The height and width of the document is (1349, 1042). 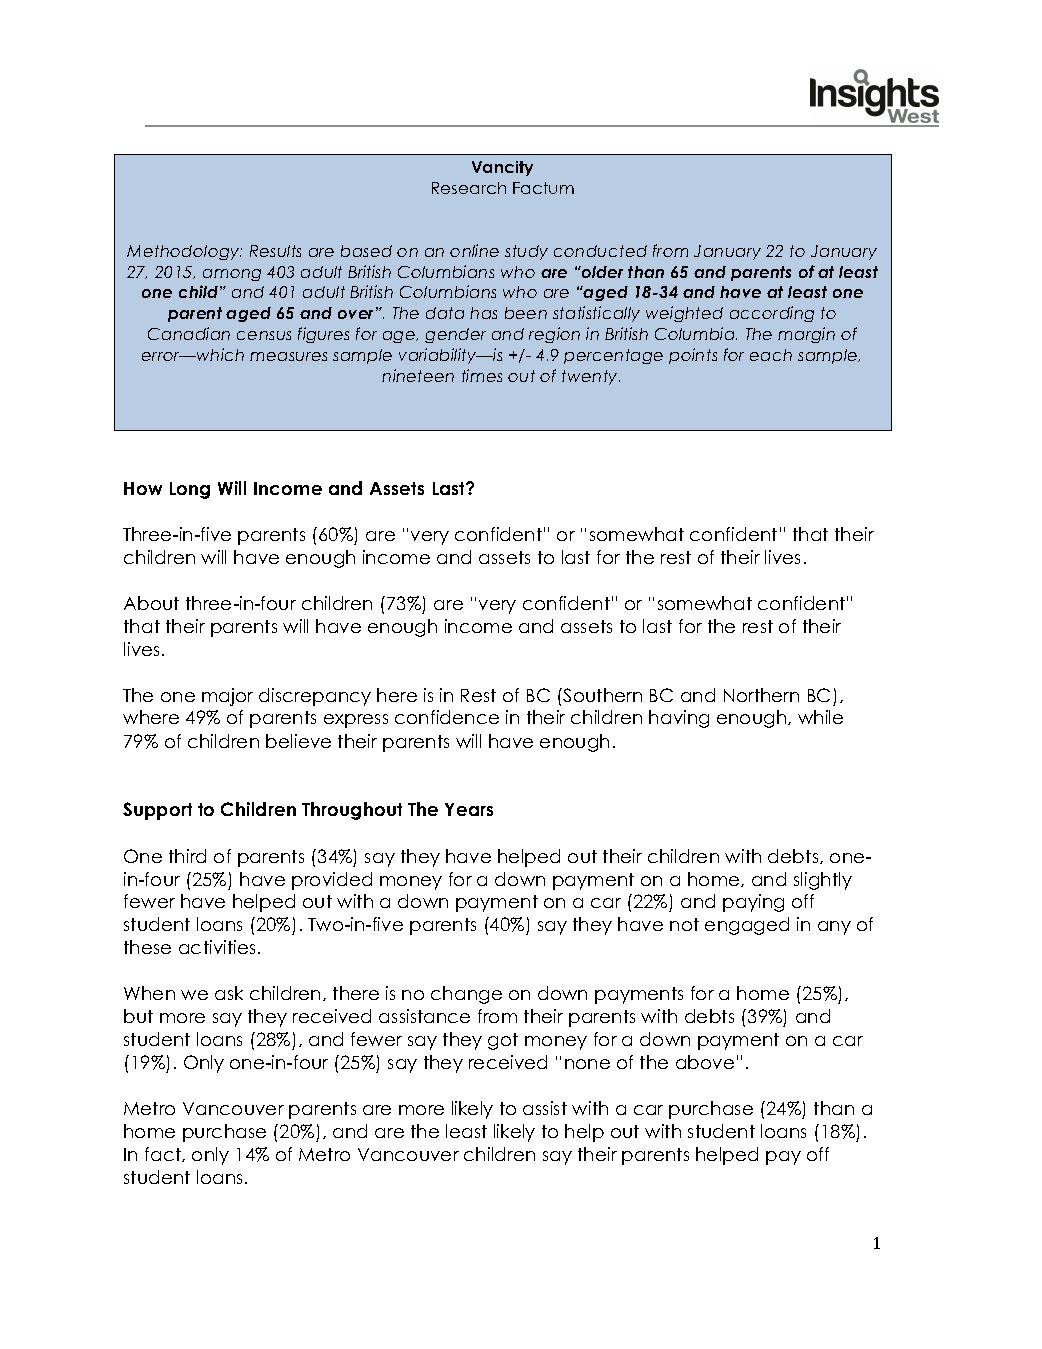 What do you see at coordinates (469, 188) in the document?
I see `Research` at bounding box center [469, 188].
